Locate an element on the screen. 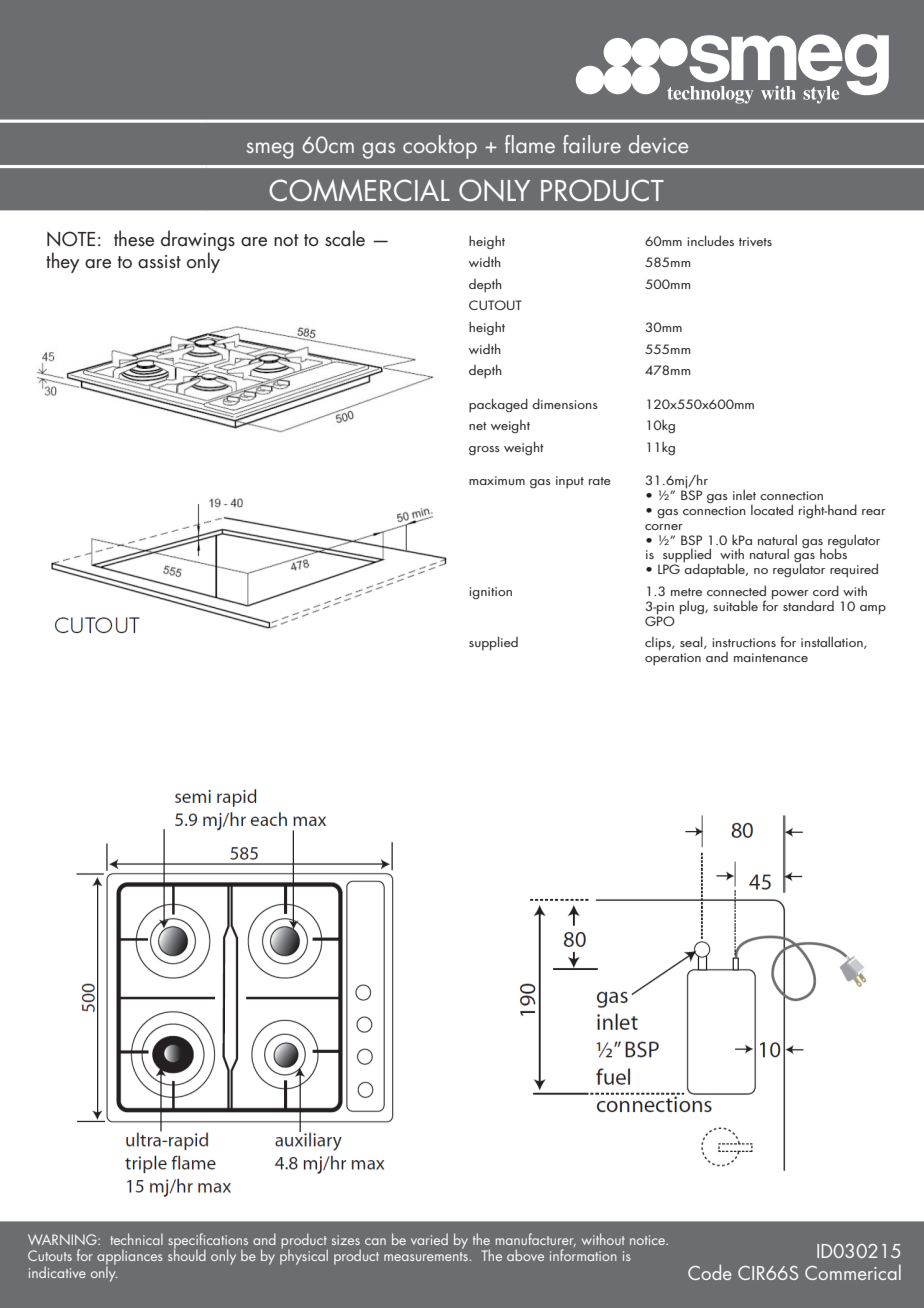  maintenance is located at coordinates (771, 657).
